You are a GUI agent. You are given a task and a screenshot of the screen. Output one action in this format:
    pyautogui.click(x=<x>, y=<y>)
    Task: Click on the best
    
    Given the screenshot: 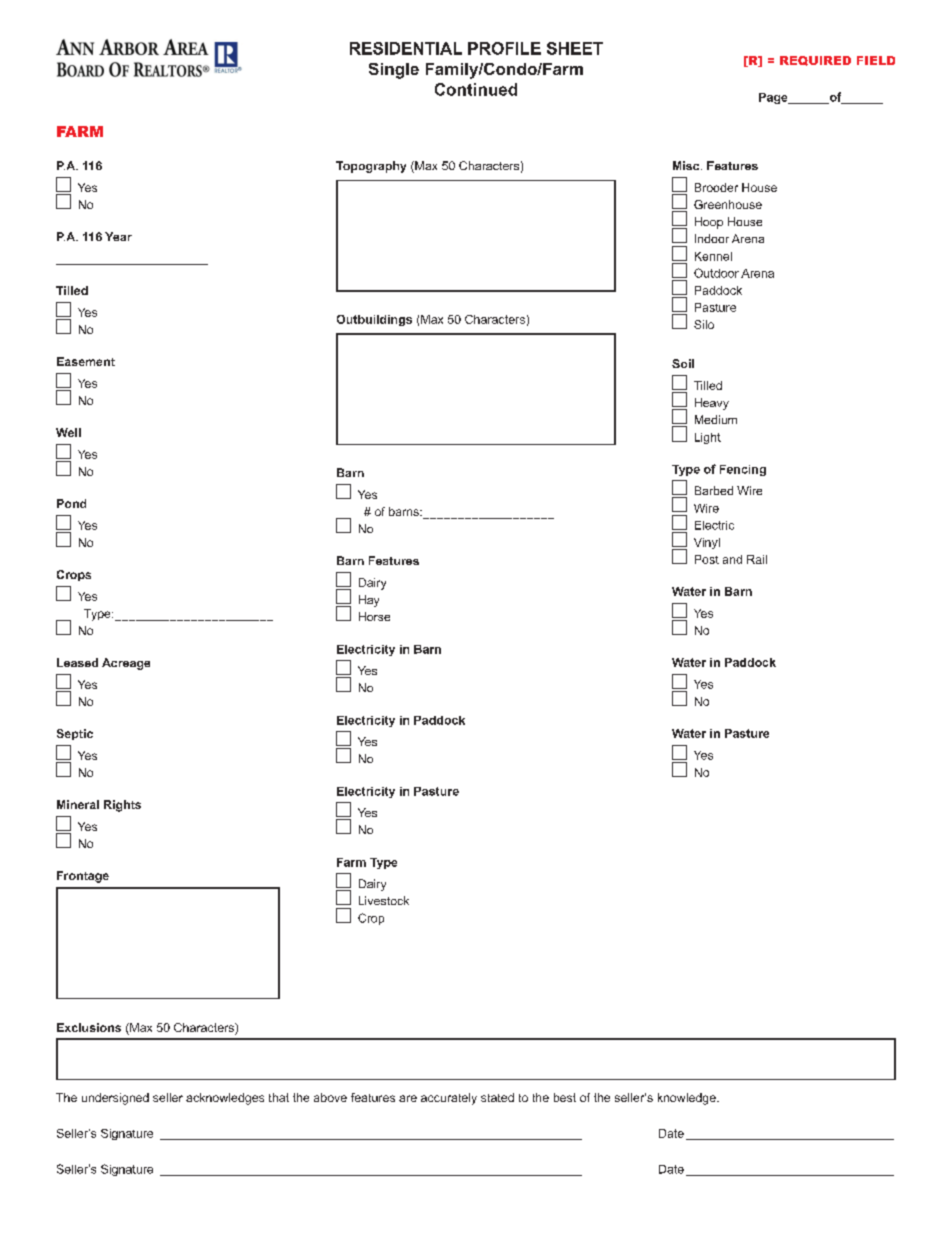 What is the action you would take?
    pyautogui.click(x=565, y=1097)
